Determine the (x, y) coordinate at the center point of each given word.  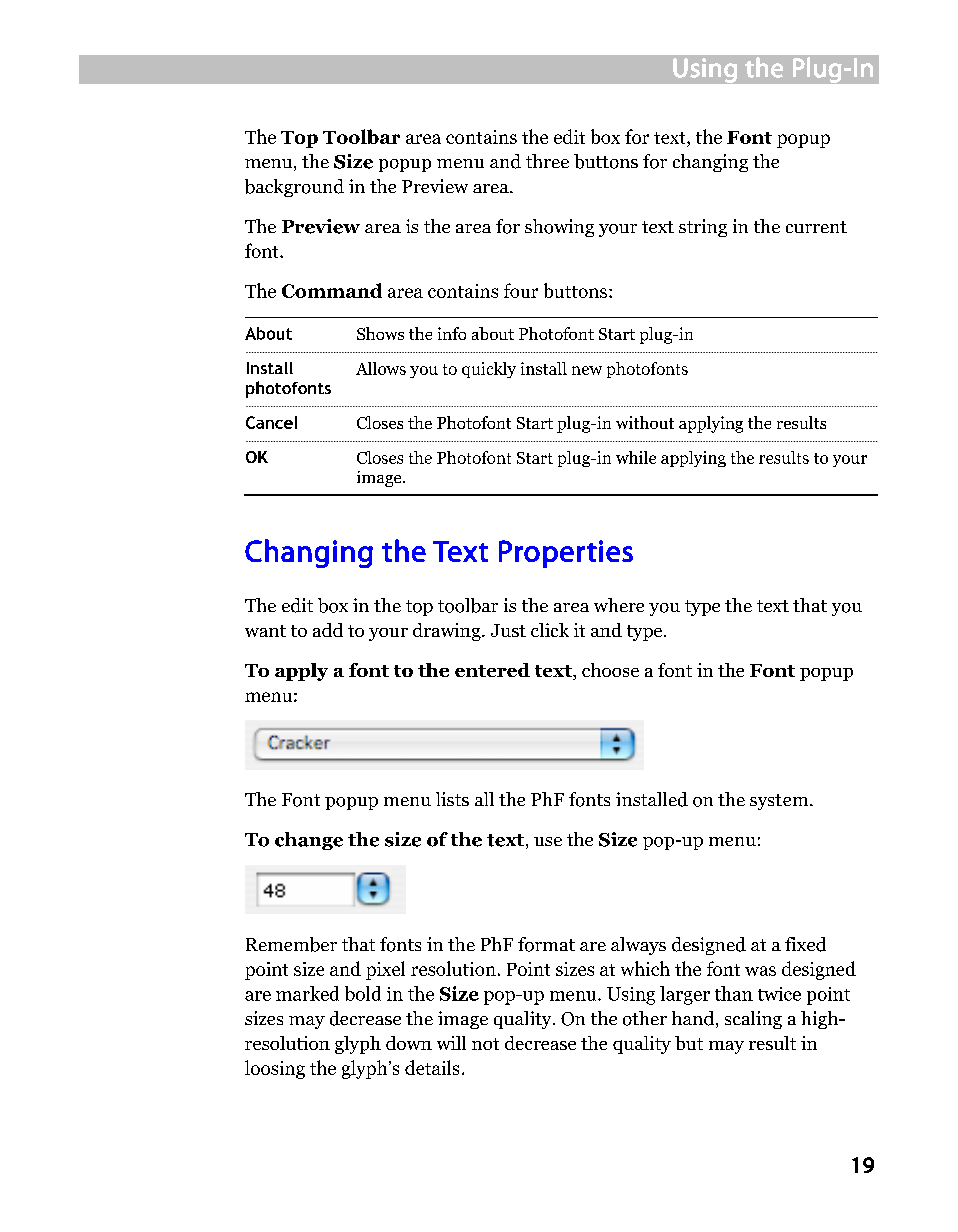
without (645, 422)
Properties (566, 554)
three (547, 161)
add (328, 630)
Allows (381, 368)
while (636, 457)
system (780, 802)
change (309, 841)
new (587, 370)
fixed (805, 944)
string (703, 228)
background (294, 188)
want (265, 631)
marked (307, 993)
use (548, 841)
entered (492, 670)
